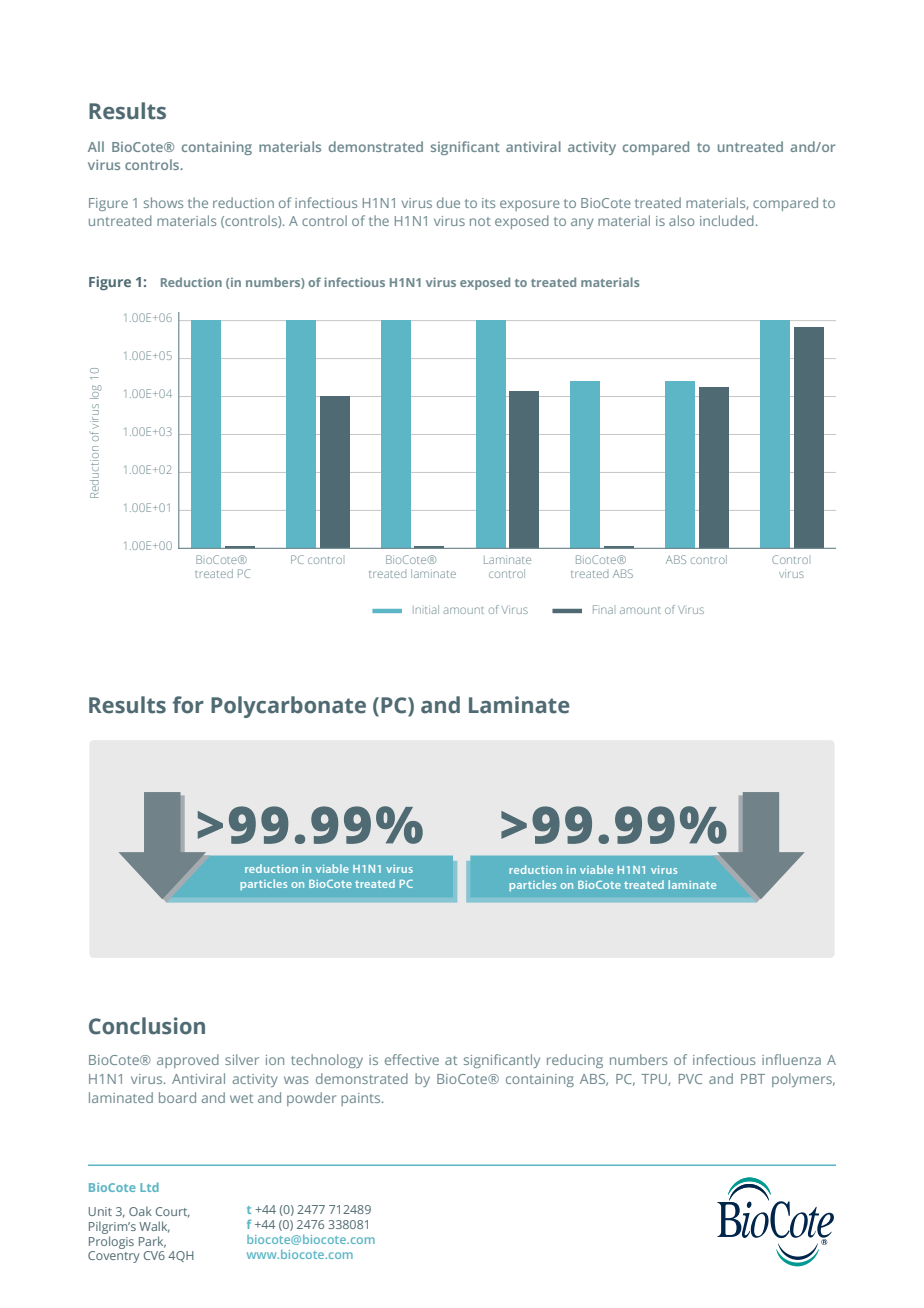 The width and height of the document is (924, 1308). Describe the element at coordinates (603, 609) in the document. I see `Final` at that location.
